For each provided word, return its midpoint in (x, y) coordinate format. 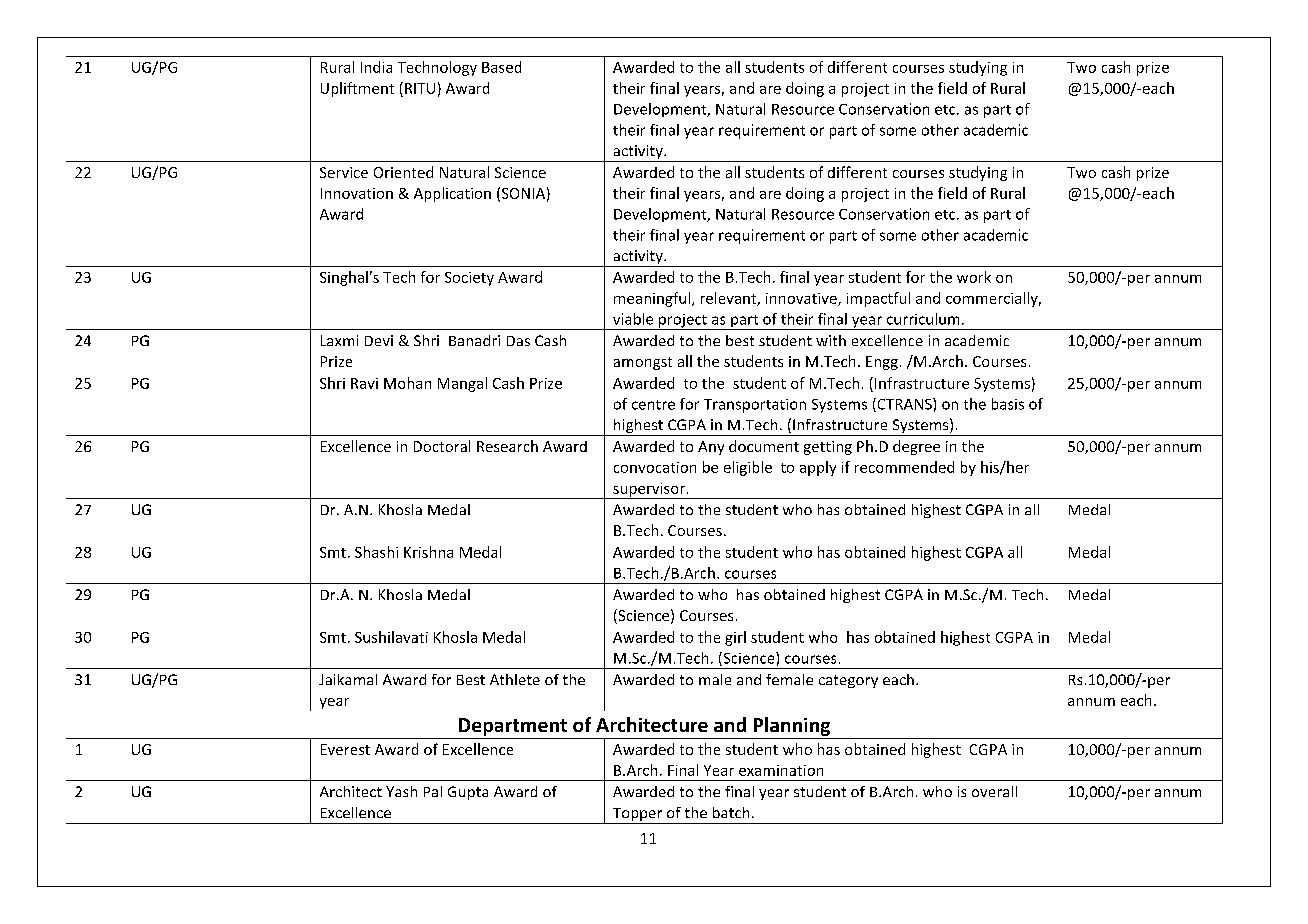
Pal (433, 791)
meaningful (652, 299)
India (376, 67)
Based (501, 67)
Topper (637, 816)
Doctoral (442, 446)
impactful (878, 299)
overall (994, 791)
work (974, 277)
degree (916, 447)
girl (735, 638)
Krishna (428, 552)
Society (469, 279)
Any (711, 448)
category (848, 681)
